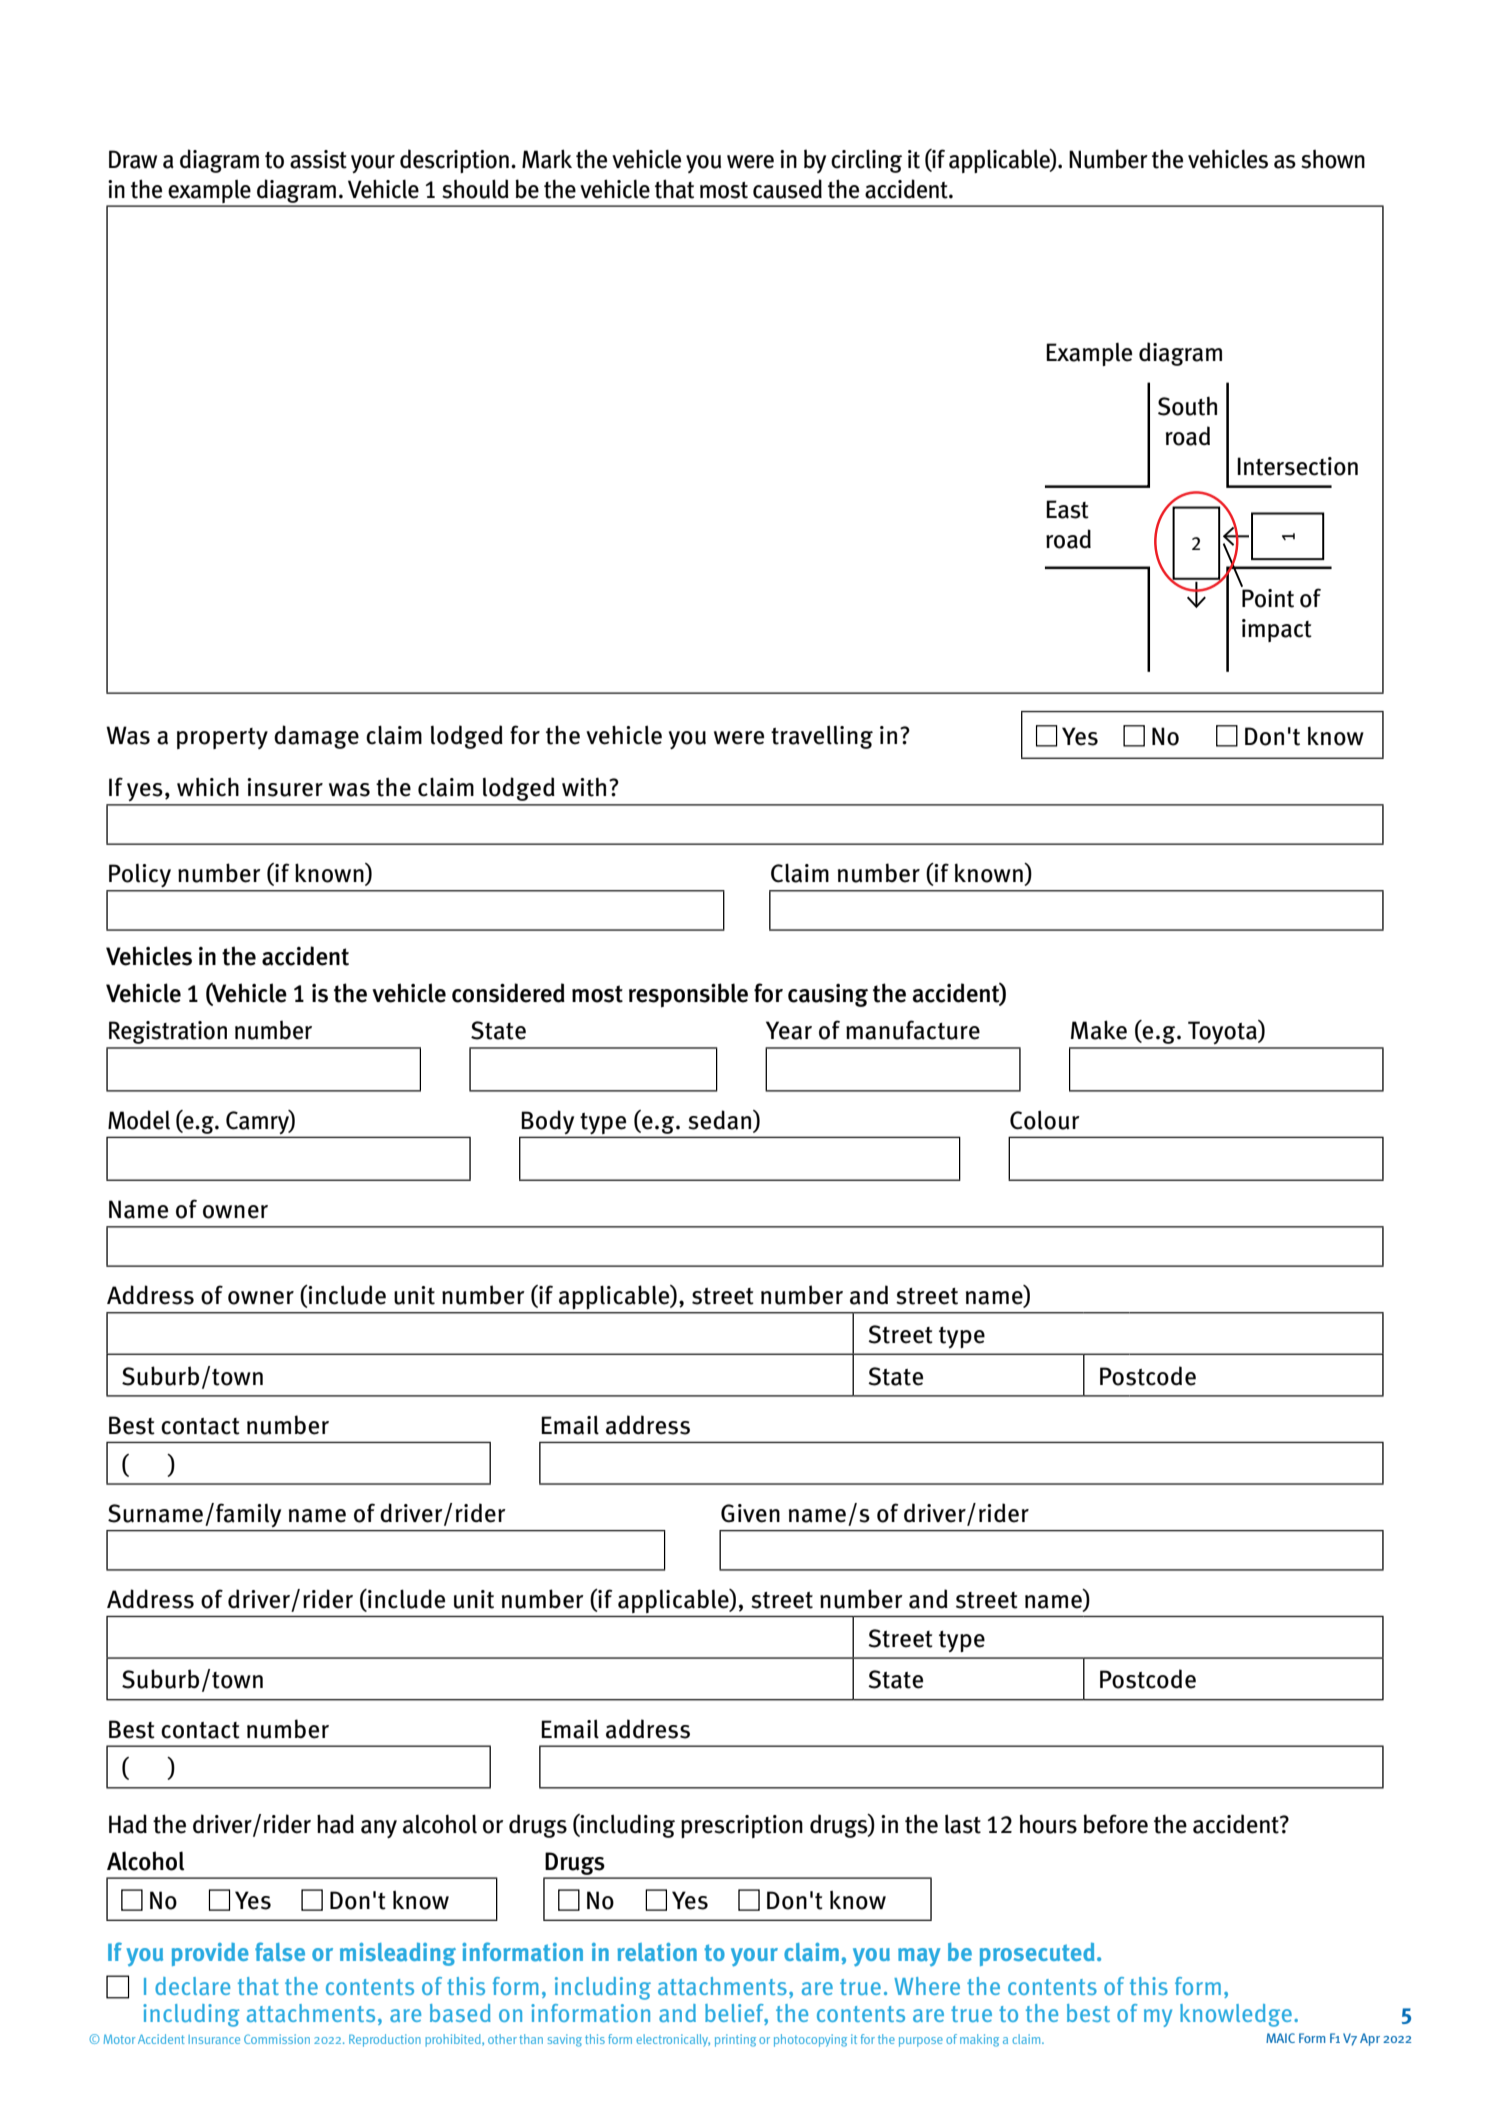  Describe the element at coordinates (822, 737) in the page. I see `travelling` at that location.
